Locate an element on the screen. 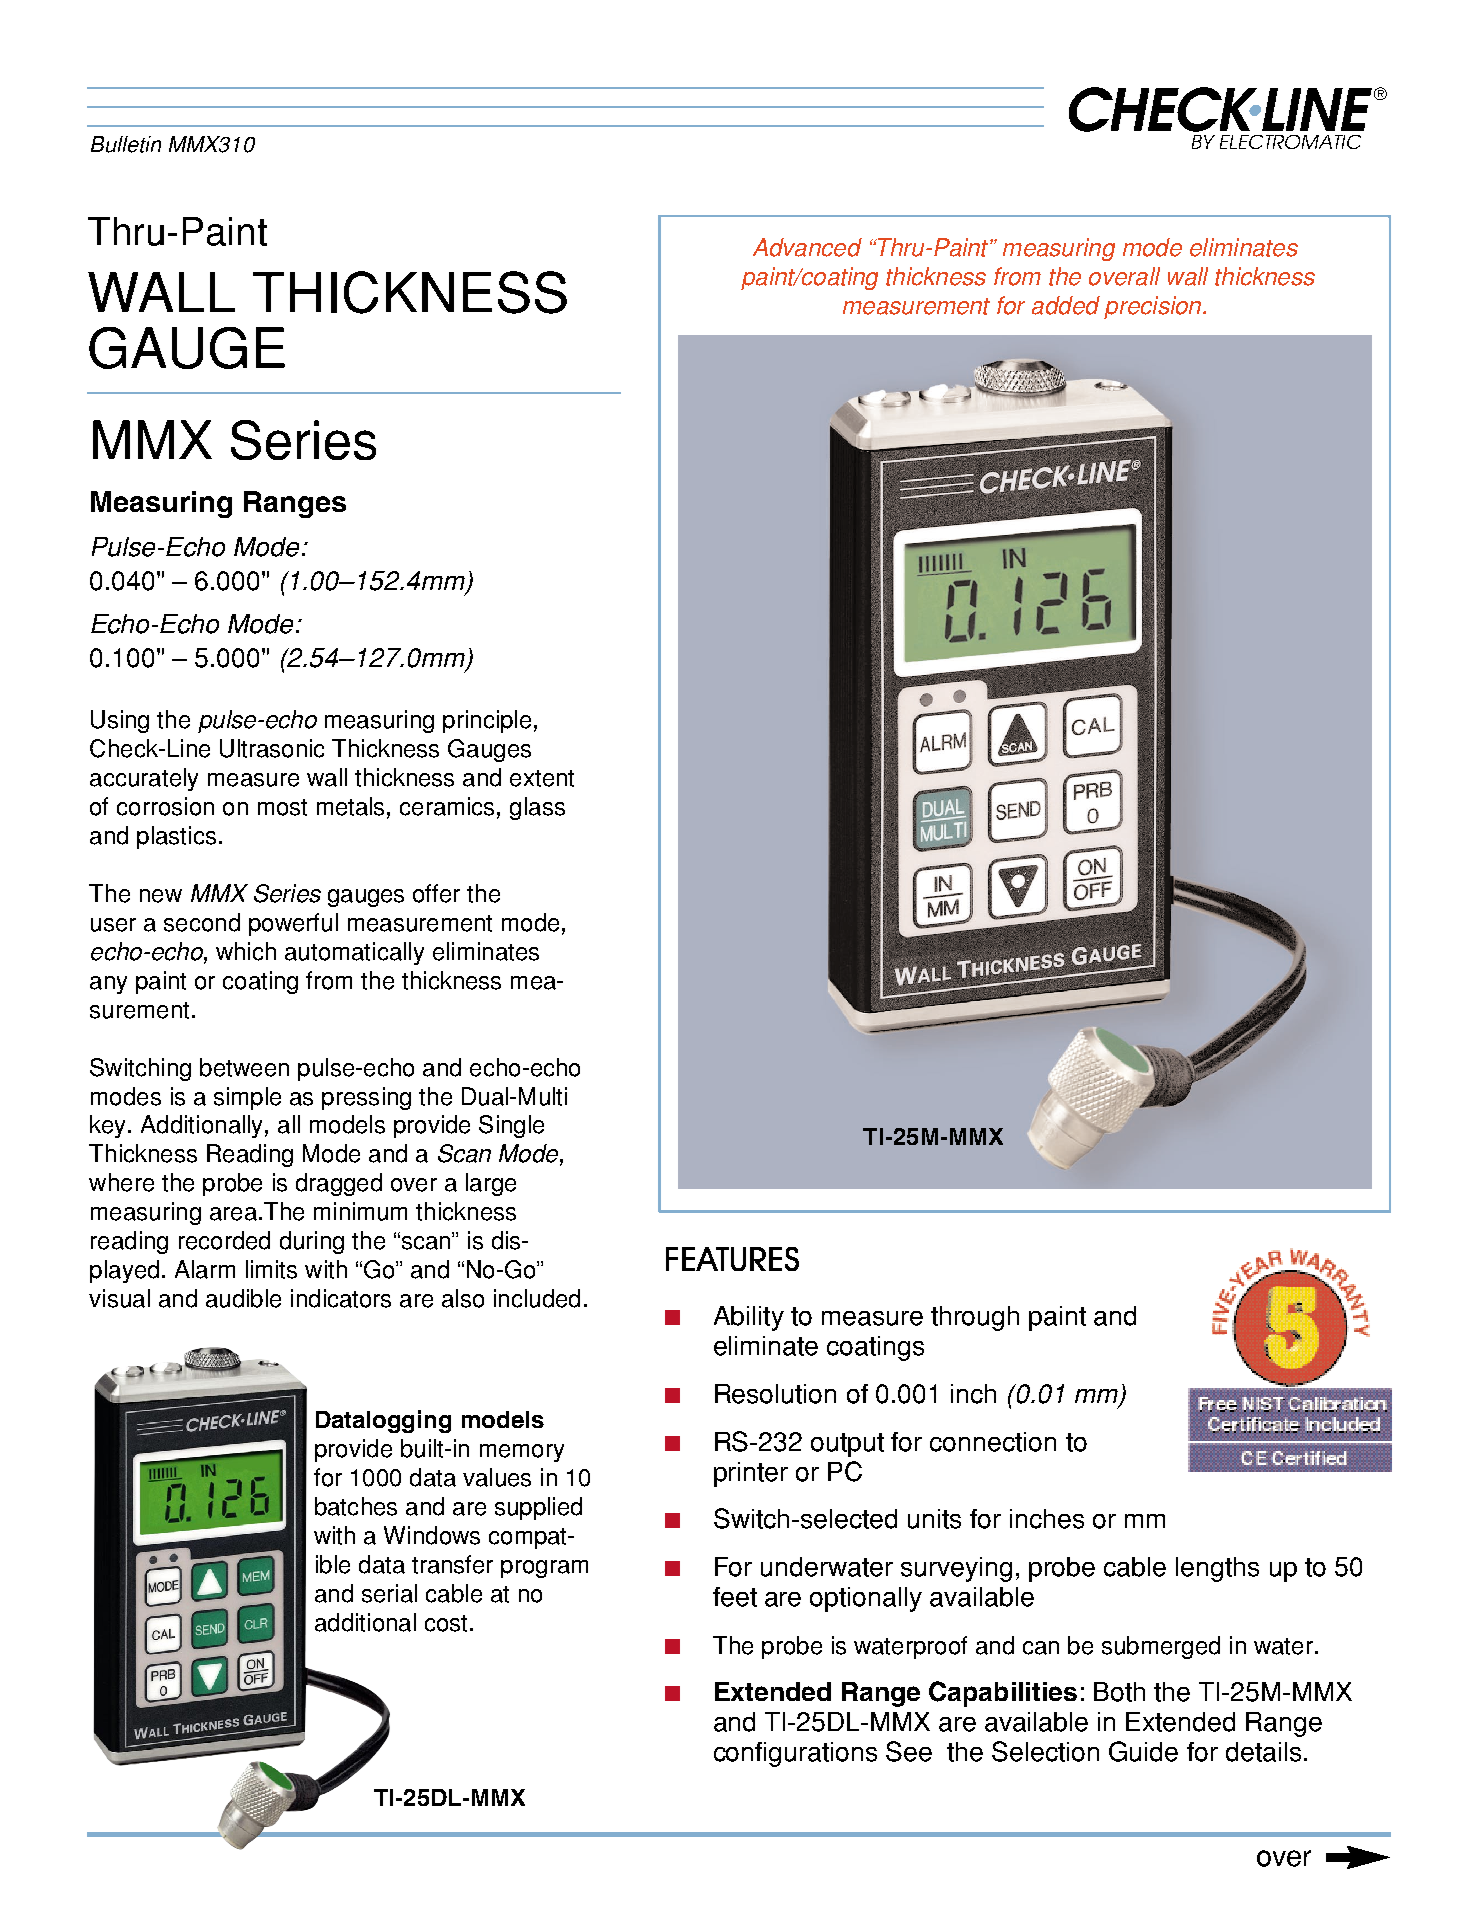 This screenshot has width=1478, height=1912. through is located at coordinates (975, 1318).
